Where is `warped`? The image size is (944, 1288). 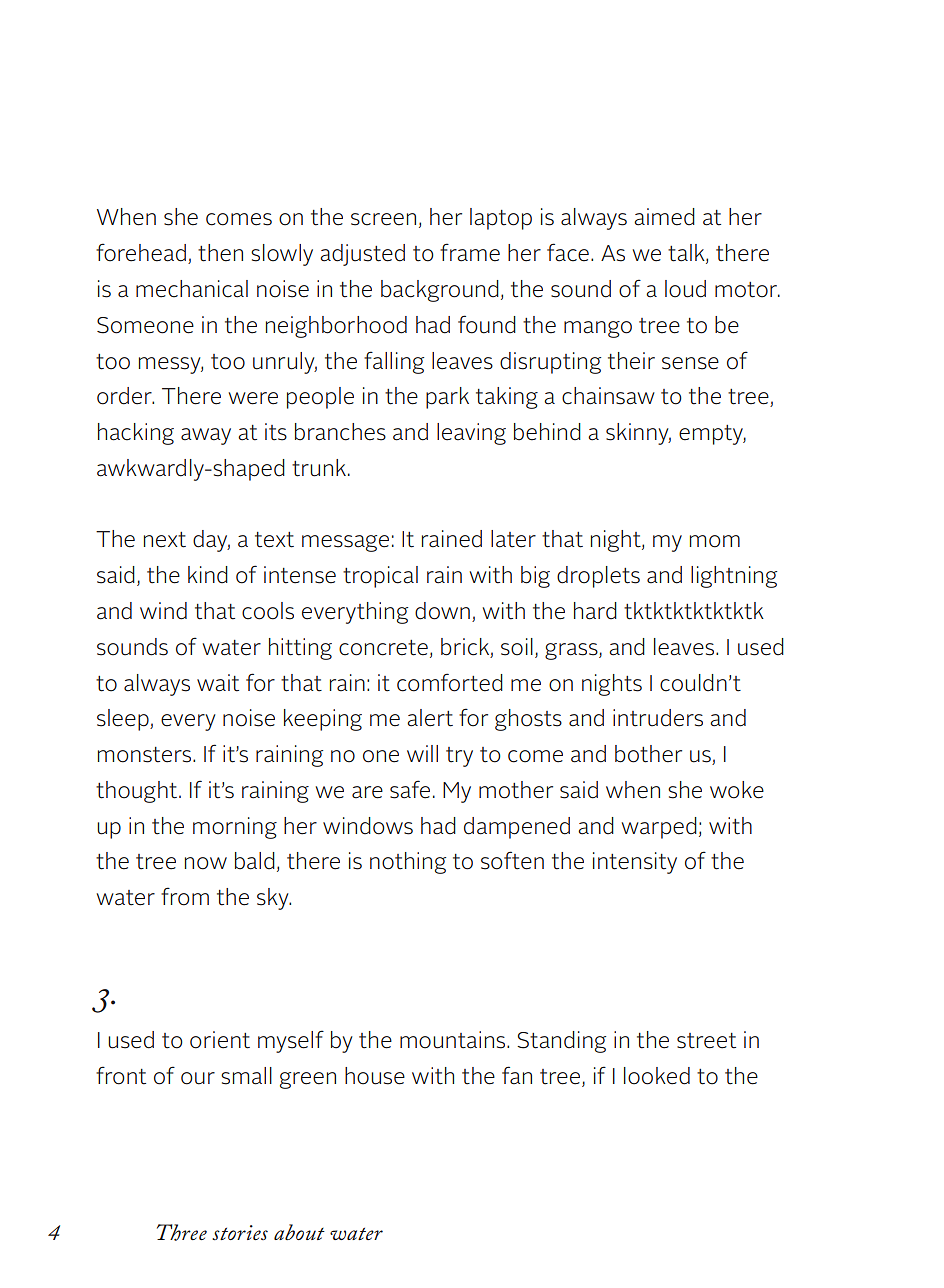 warped is located at coordinates (659, 828).
